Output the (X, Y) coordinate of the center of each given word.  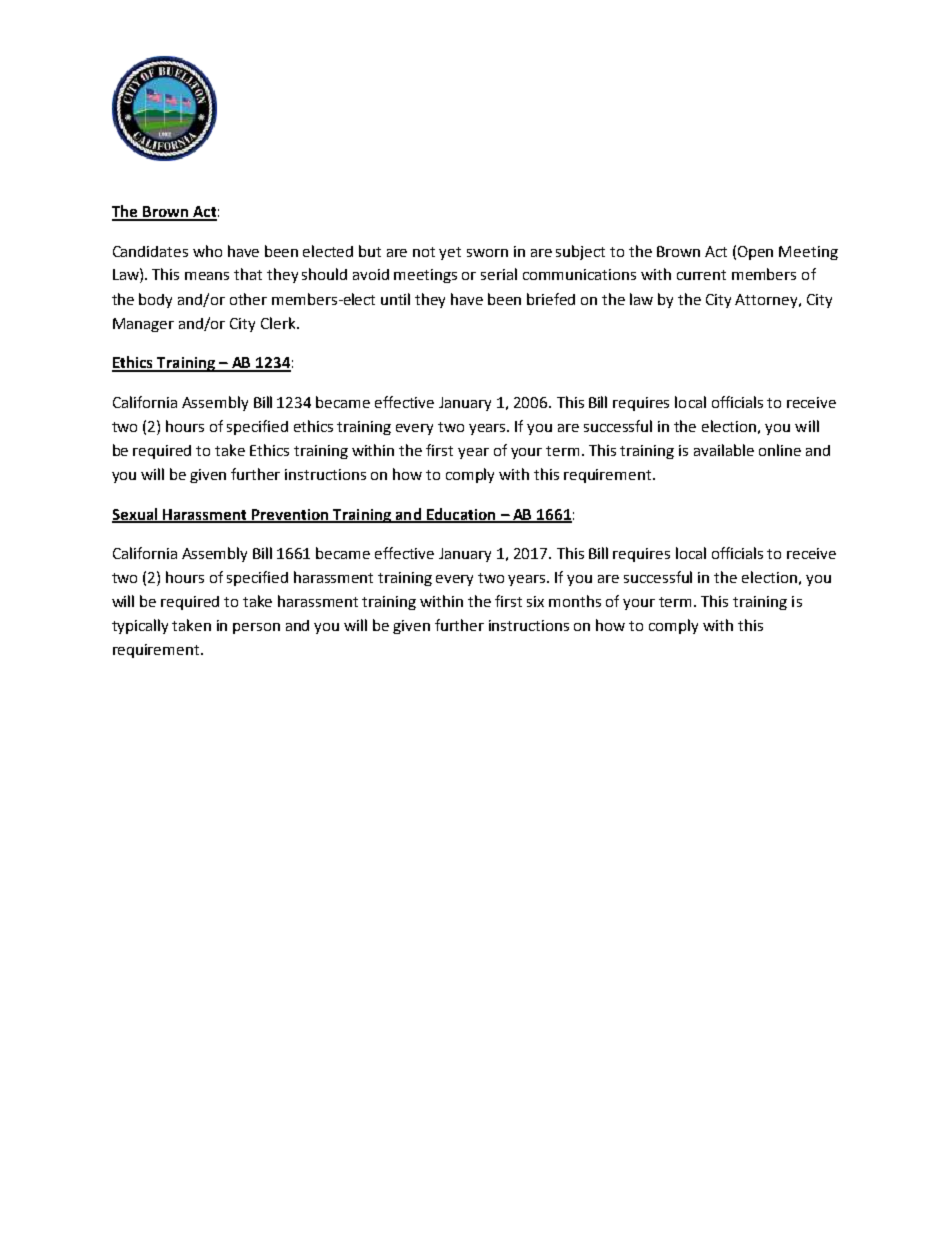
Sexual (136, 515)
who (207, 251)
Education (461, 515)
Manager (143, 325)
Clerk (279, 323)
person (256, 628)
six (535, 601)
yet (450, 253)
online (780, 450)
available (724, 450)
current (701, 275)
